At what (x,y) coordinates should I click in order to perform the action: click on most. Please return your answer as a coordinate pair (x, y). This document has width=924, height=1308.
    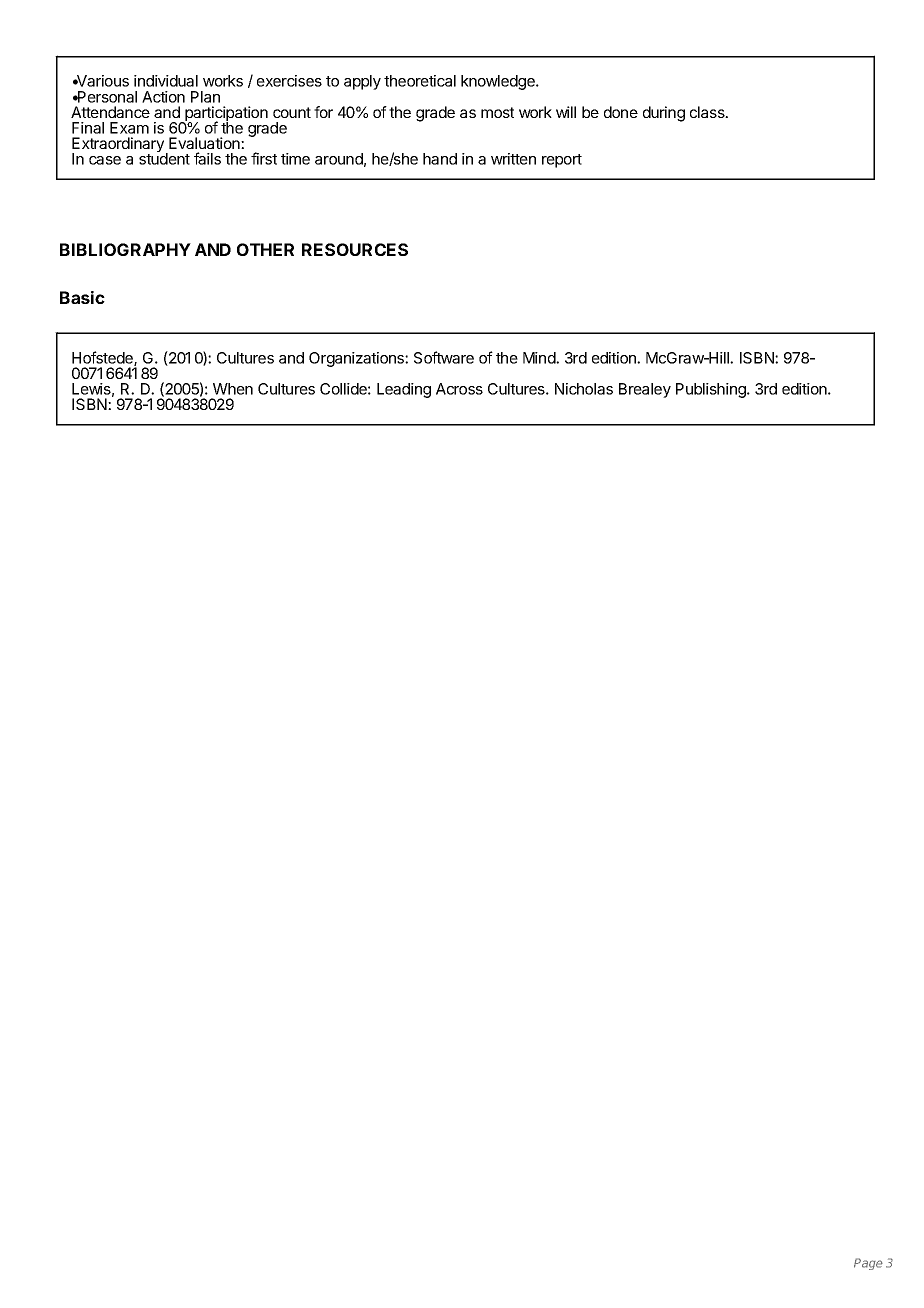
    Looking at the image, I should click on (497, 112).
